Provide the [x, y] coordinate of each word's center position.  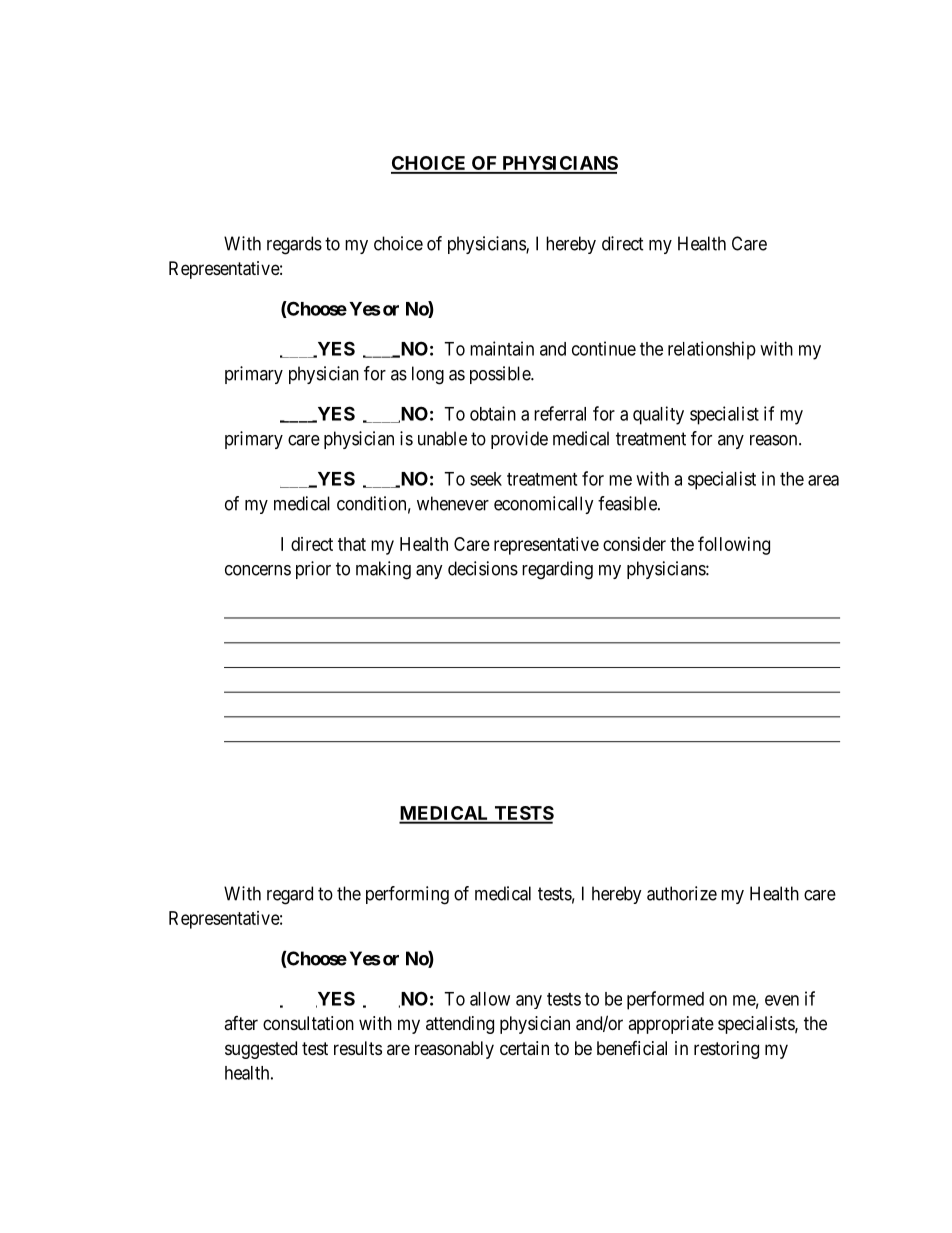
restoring [726, 1050]
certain [524, 1048]
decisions [483, 568]
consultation [308, 1023]
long [428, 375]
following [734, 545]
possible [501, 375]
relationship [712, 350]
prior [313, 570]
